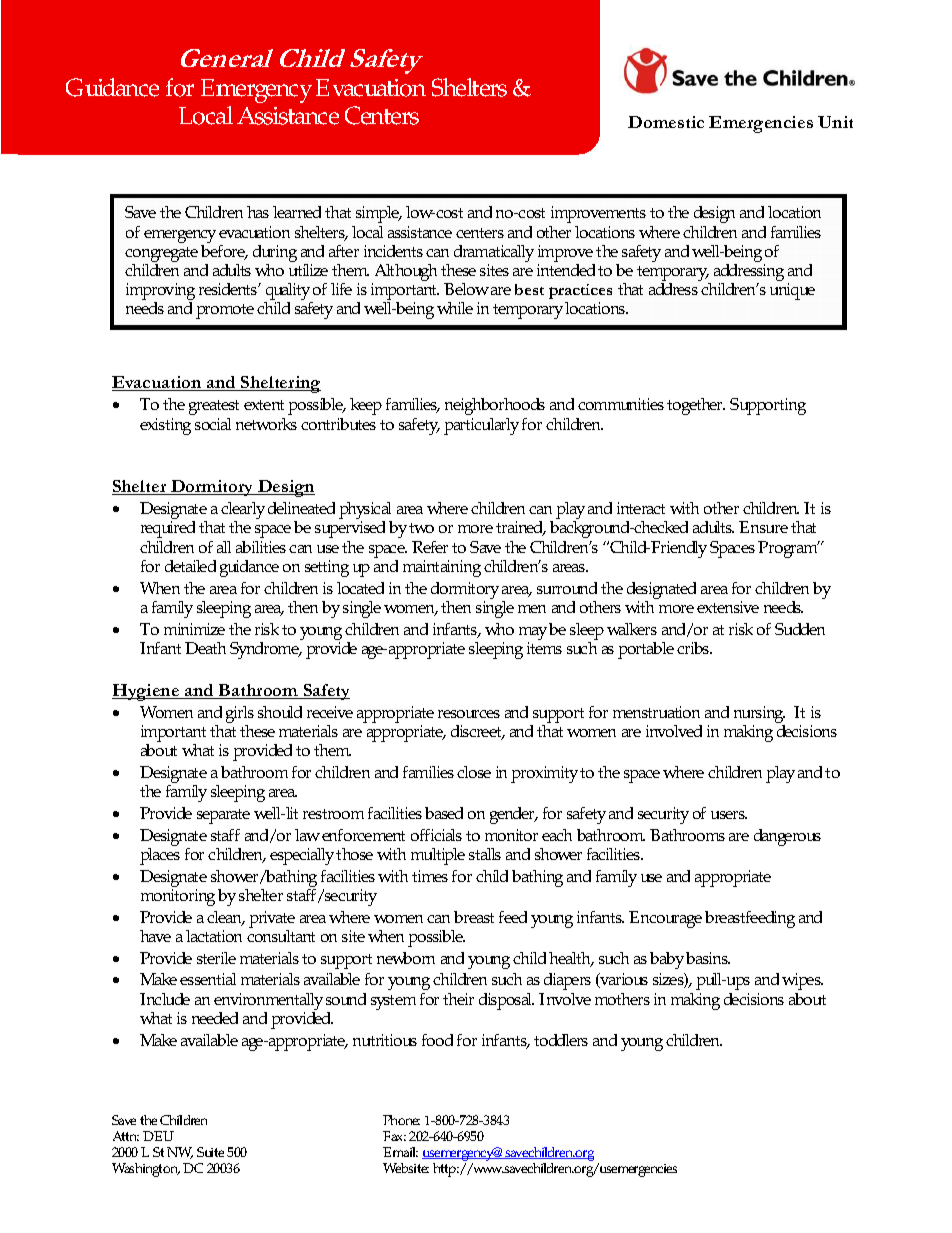 Image resolution: width=952 pixels, height=1233 pixels. I want to click on Ensure, so click(763, 527).
